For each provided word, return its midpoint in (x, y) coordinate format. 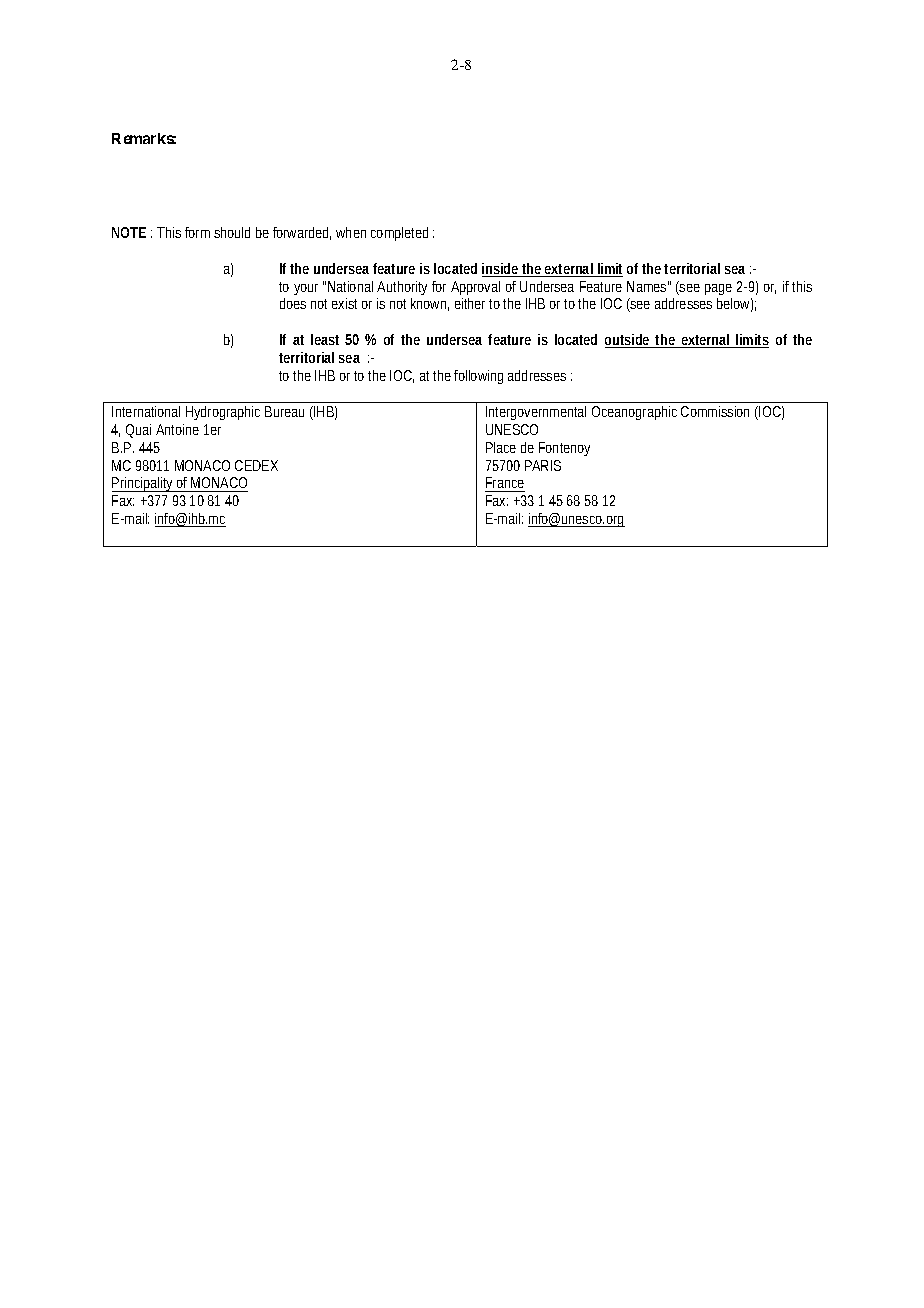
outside (628, 341)
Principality (144, 484)
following (478, 377)
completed (399, 234)
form (197, 232)
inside (501, 270)
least (325, 339)
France (505, 482)
